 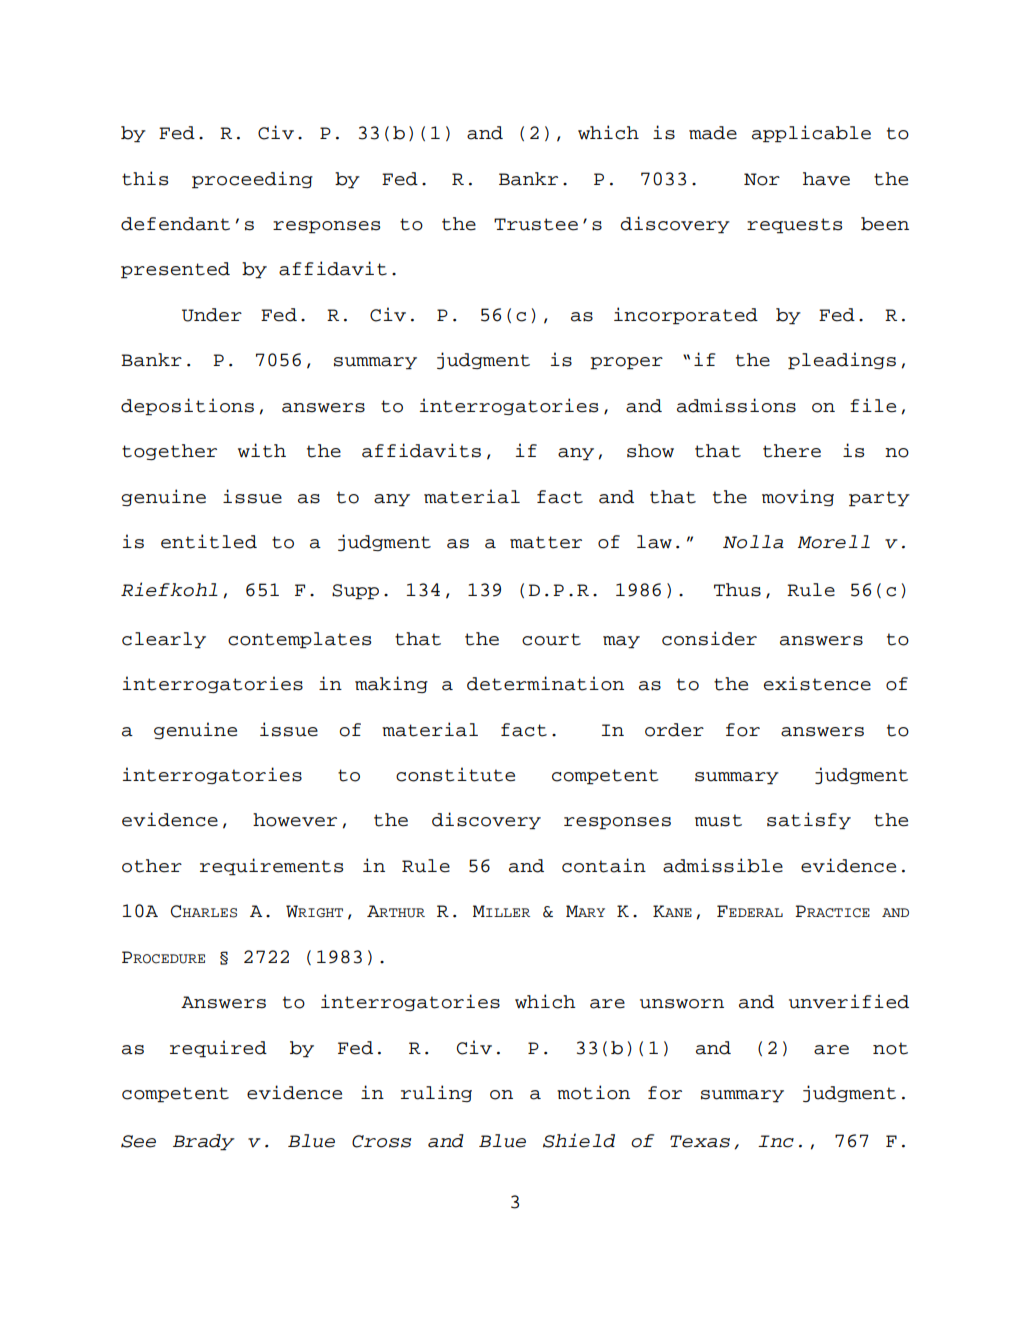 What do you see at coordinates (209, 541) in the image?
I see `entitled` at bounding box center [209, 541].
